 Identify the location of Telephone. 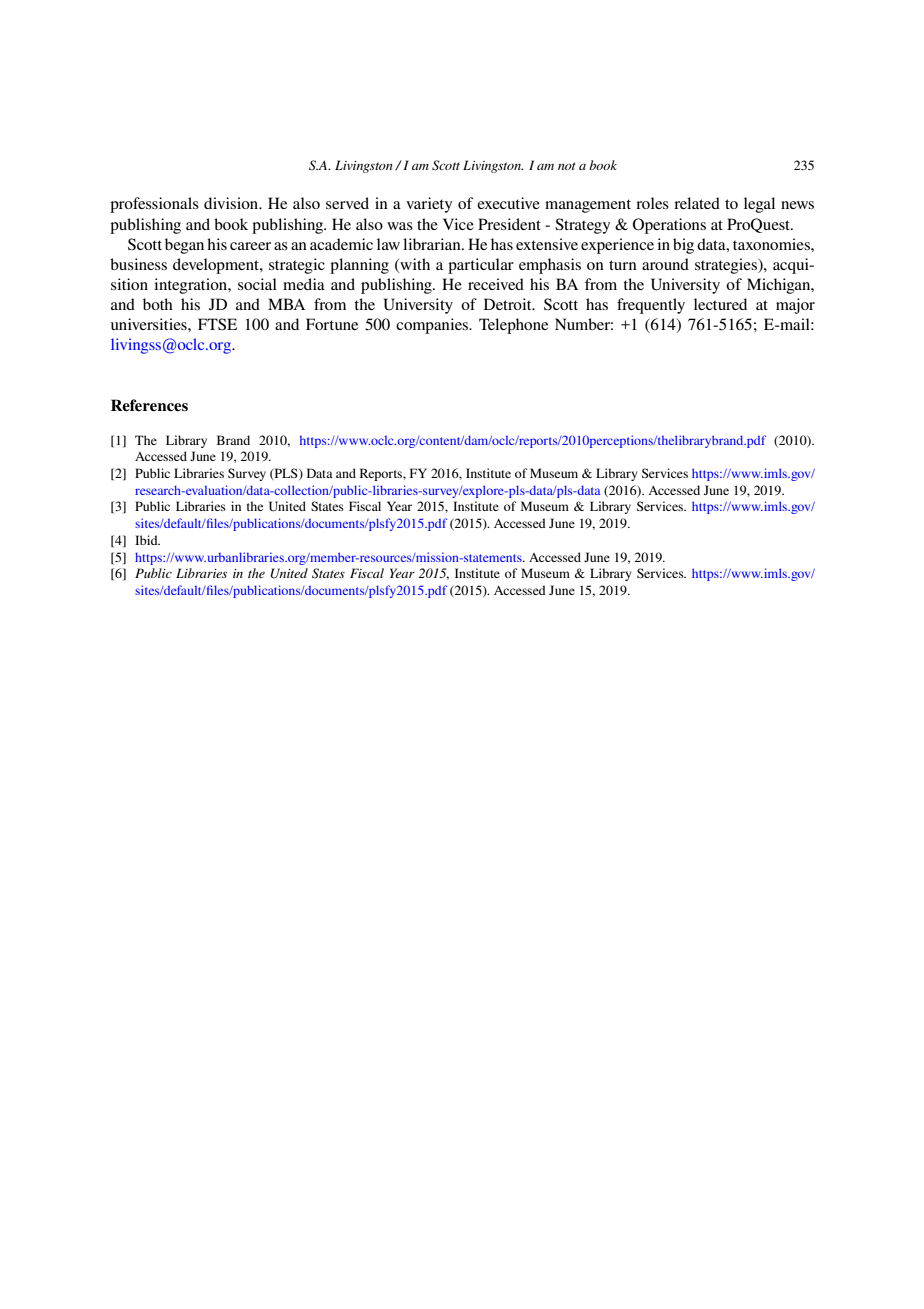
(513, 326).
